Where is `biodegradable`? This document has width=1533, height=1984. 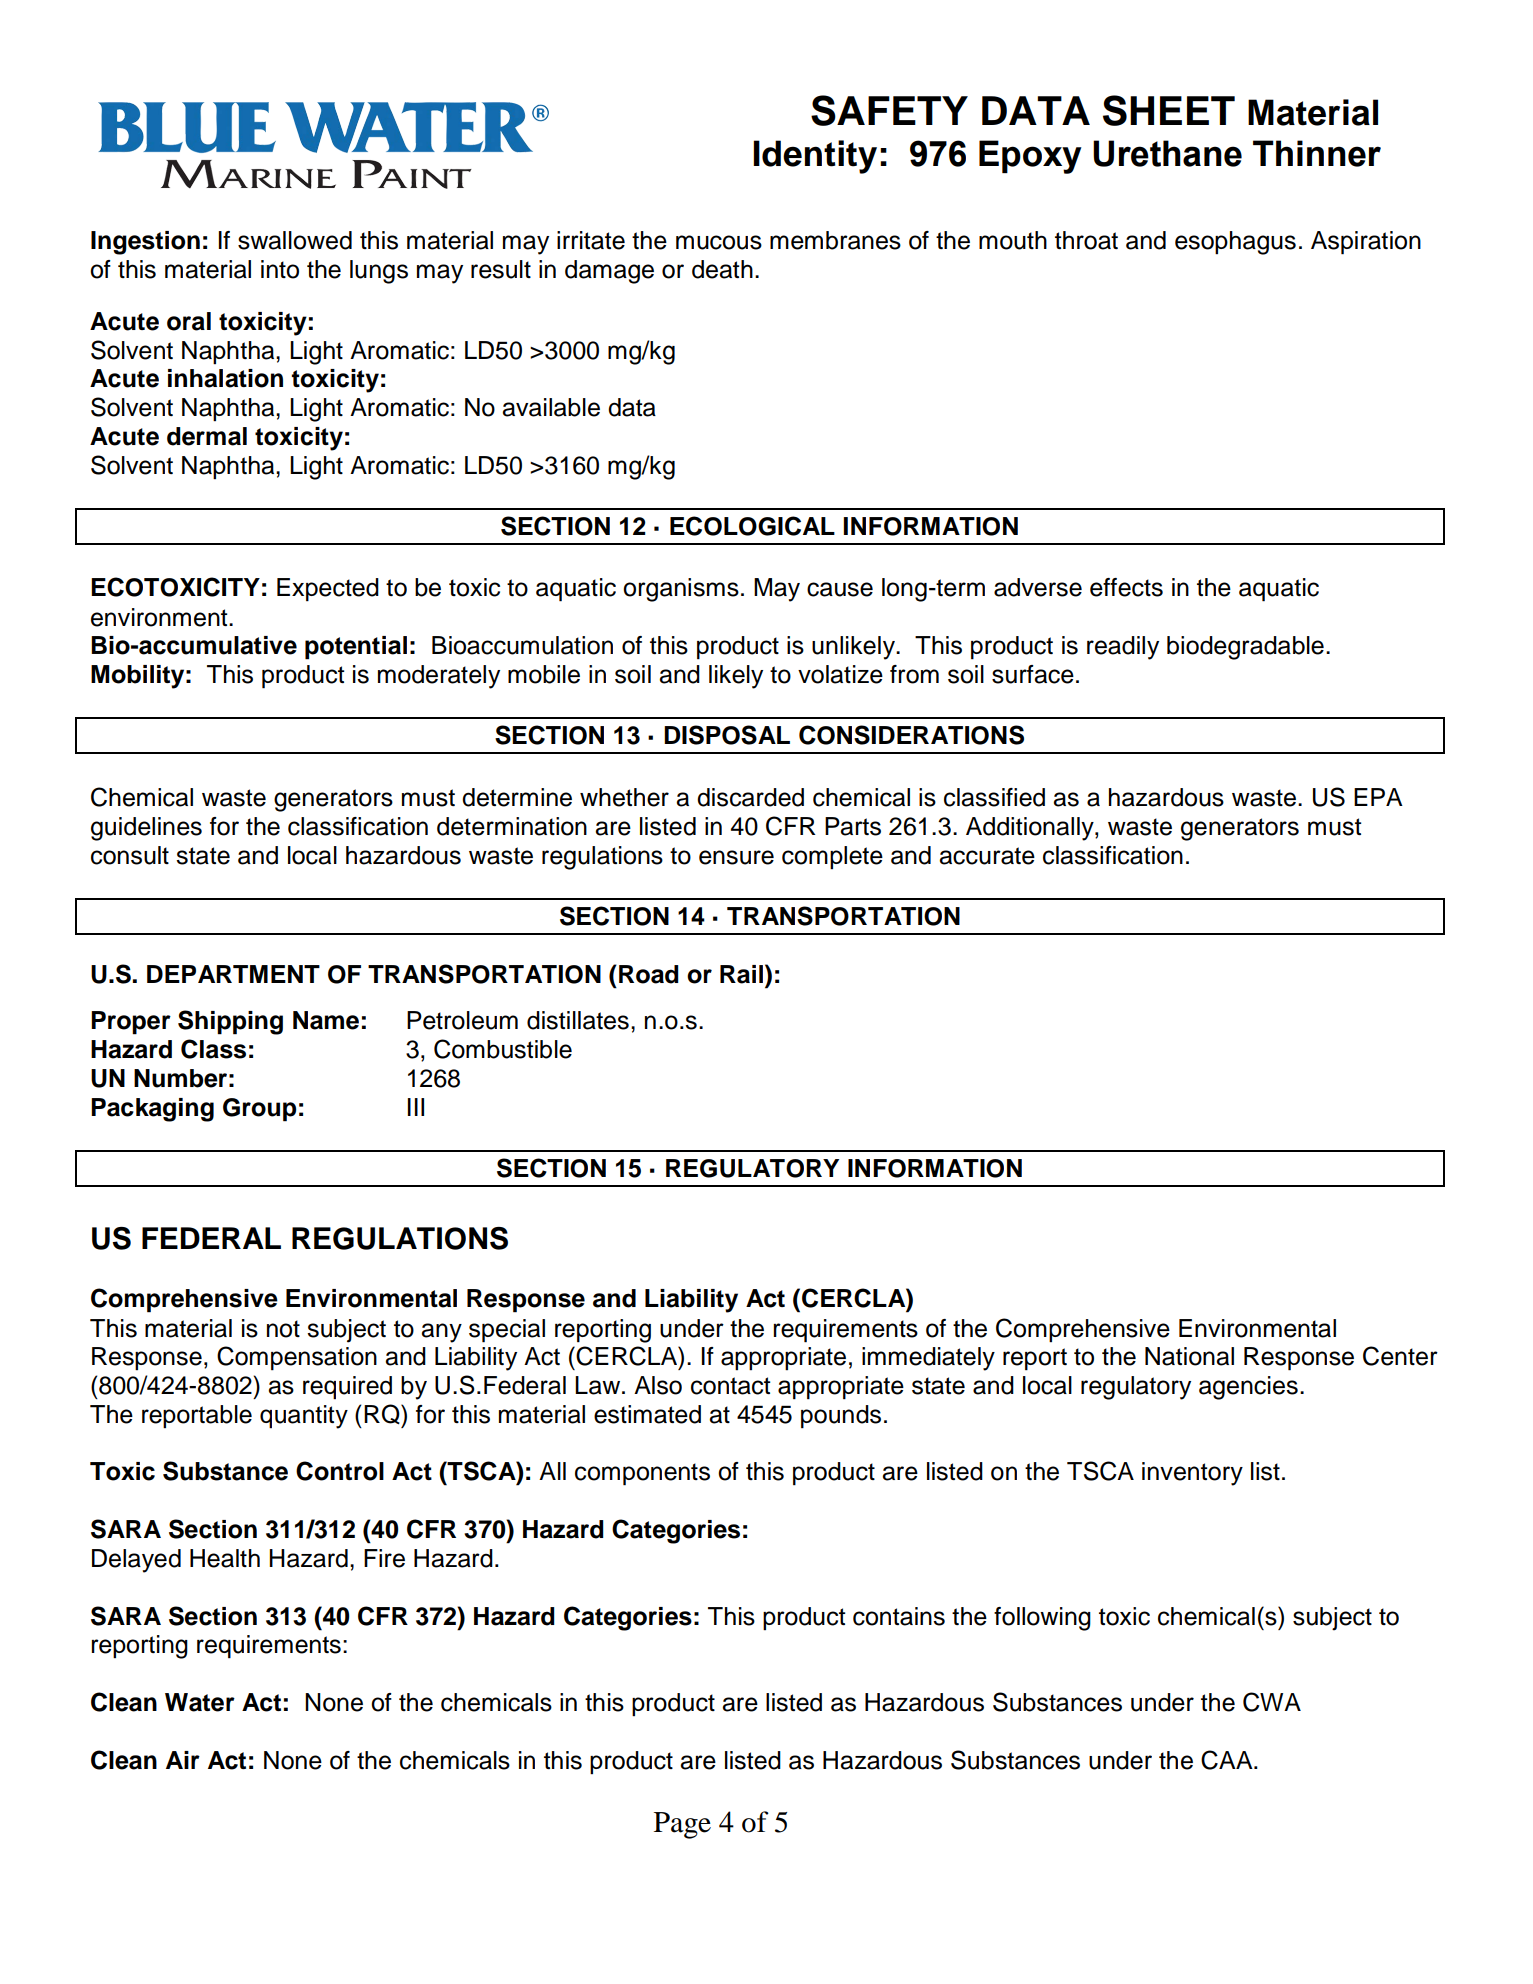 biodegradable is located at coordinates (1245, 648).
